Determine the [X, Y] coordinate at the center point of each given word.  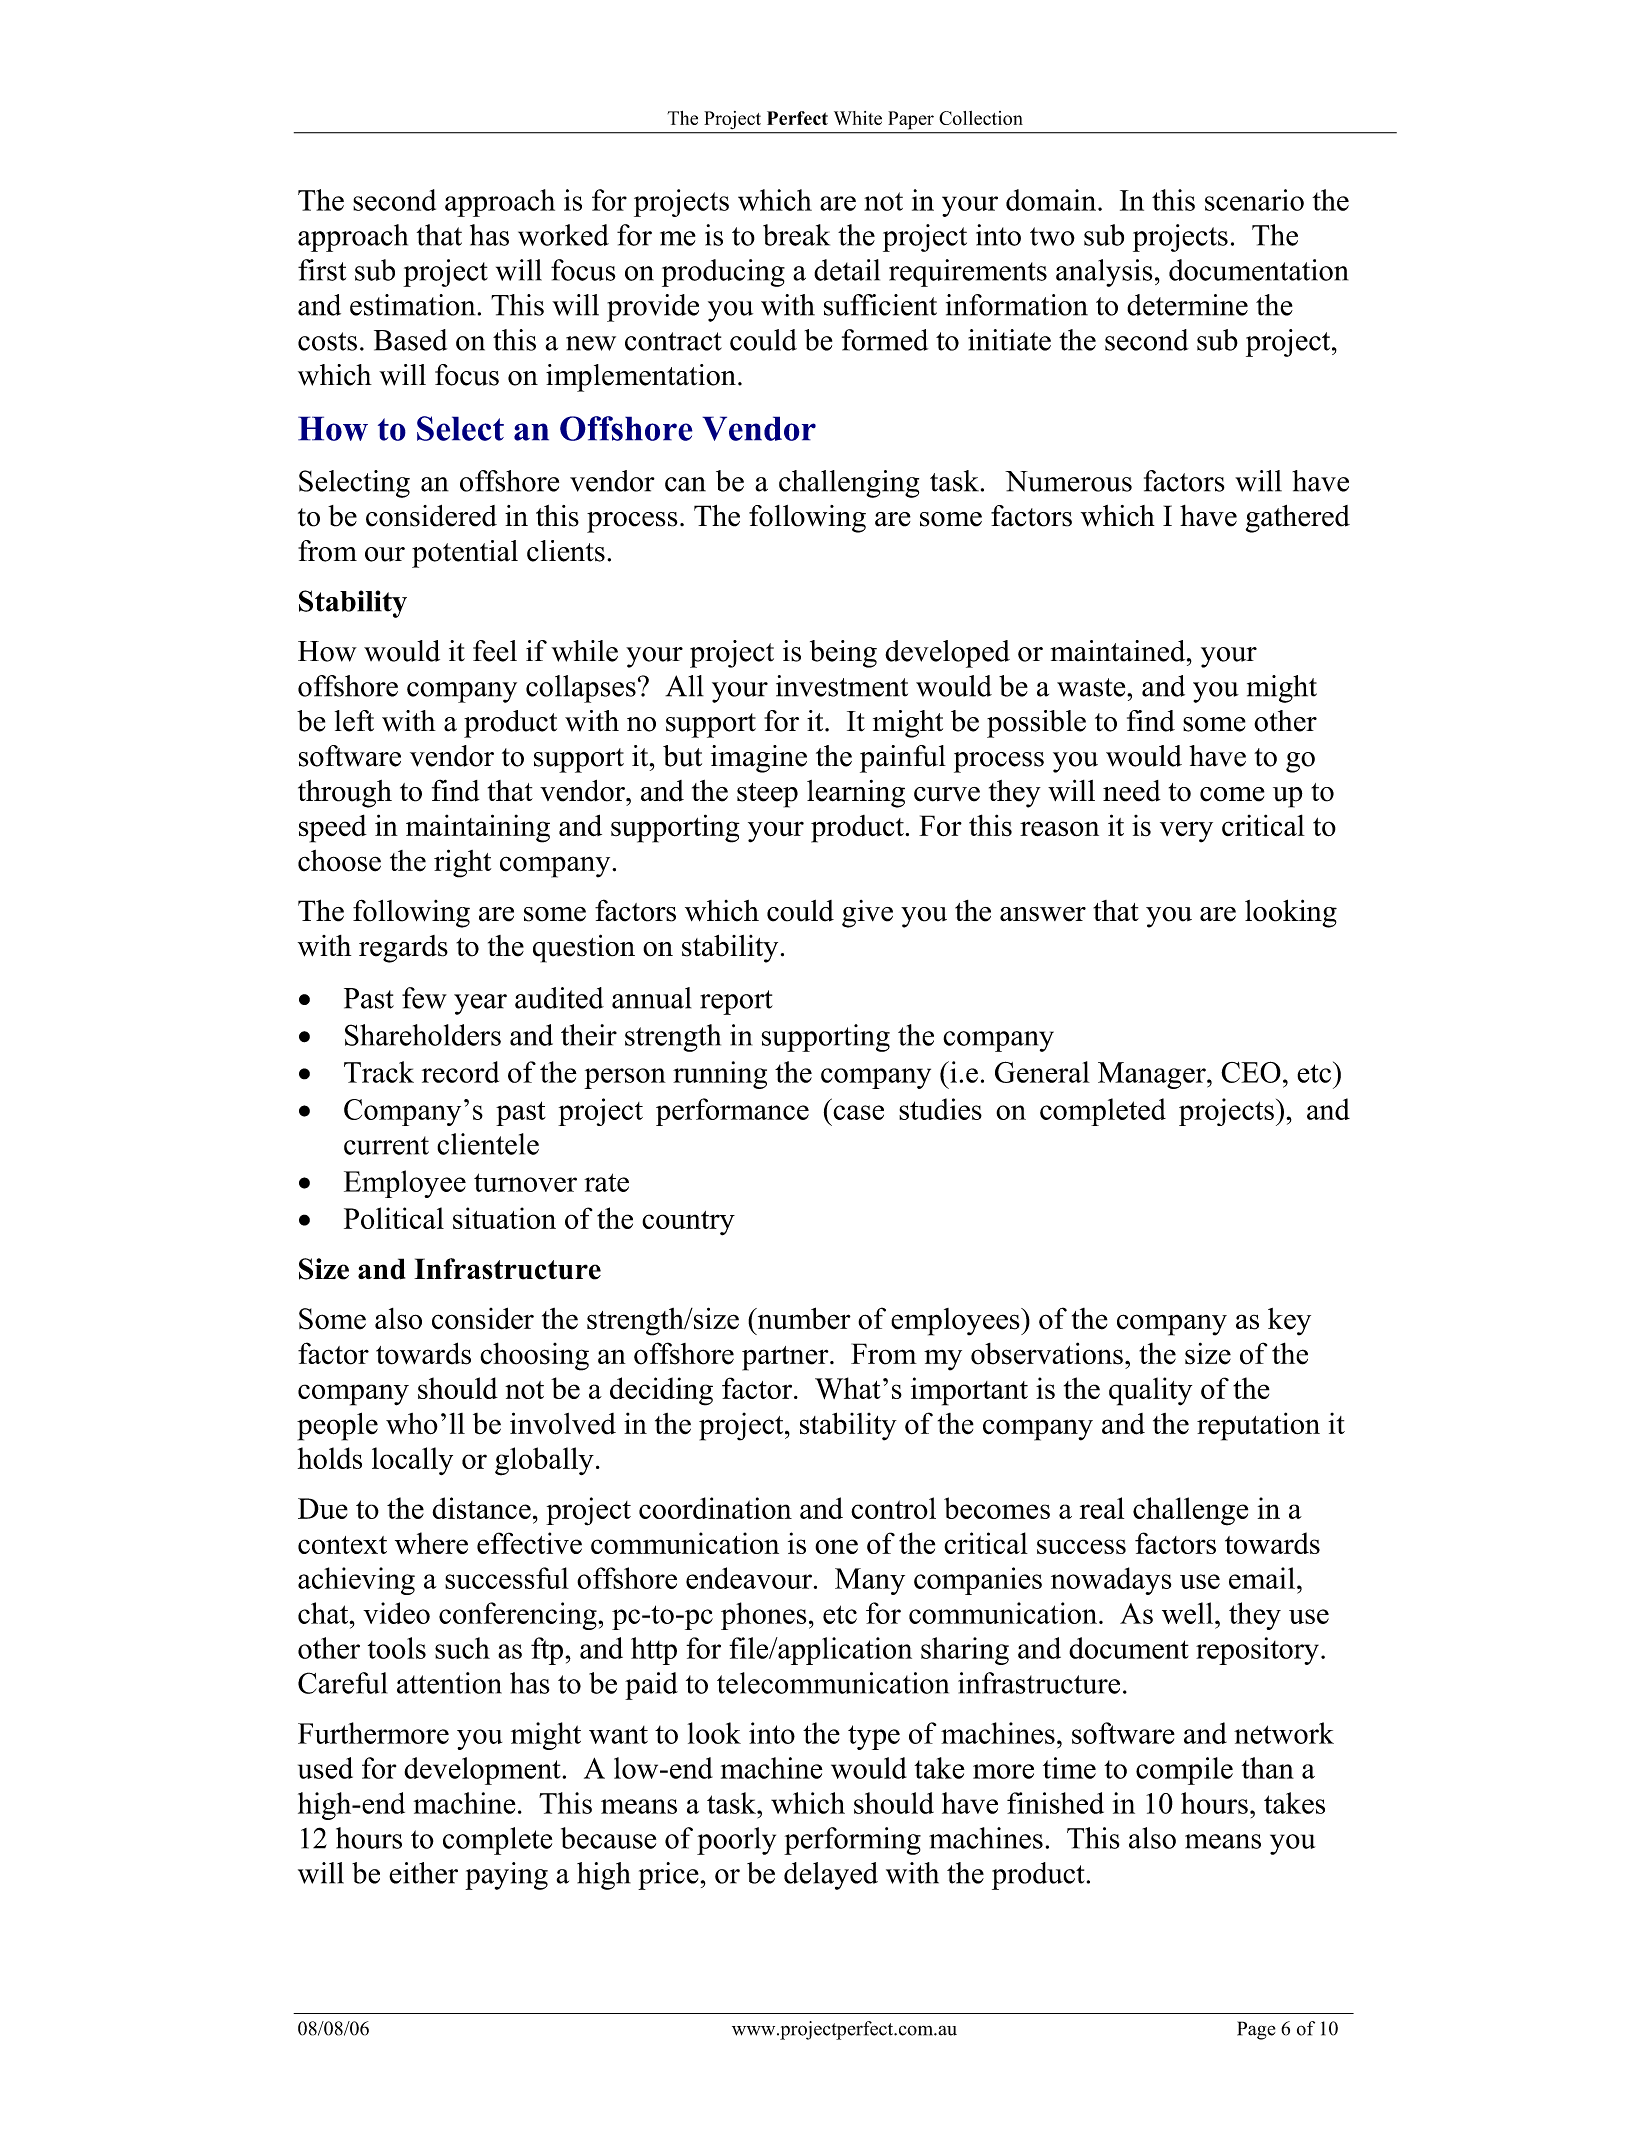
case [858, 1112]
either [423, 1873]
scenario [1254, 200]
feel [495, 651]
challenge [1190, 1511]
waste [1092, 687]
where [431, 1543]
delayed [831, 1876]
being [843, 654]
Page [1256, 2030]
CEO [1251, 1072]
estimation [413, 305]
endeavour [749, 1578]
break [796, 235]
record [460, 1072]
